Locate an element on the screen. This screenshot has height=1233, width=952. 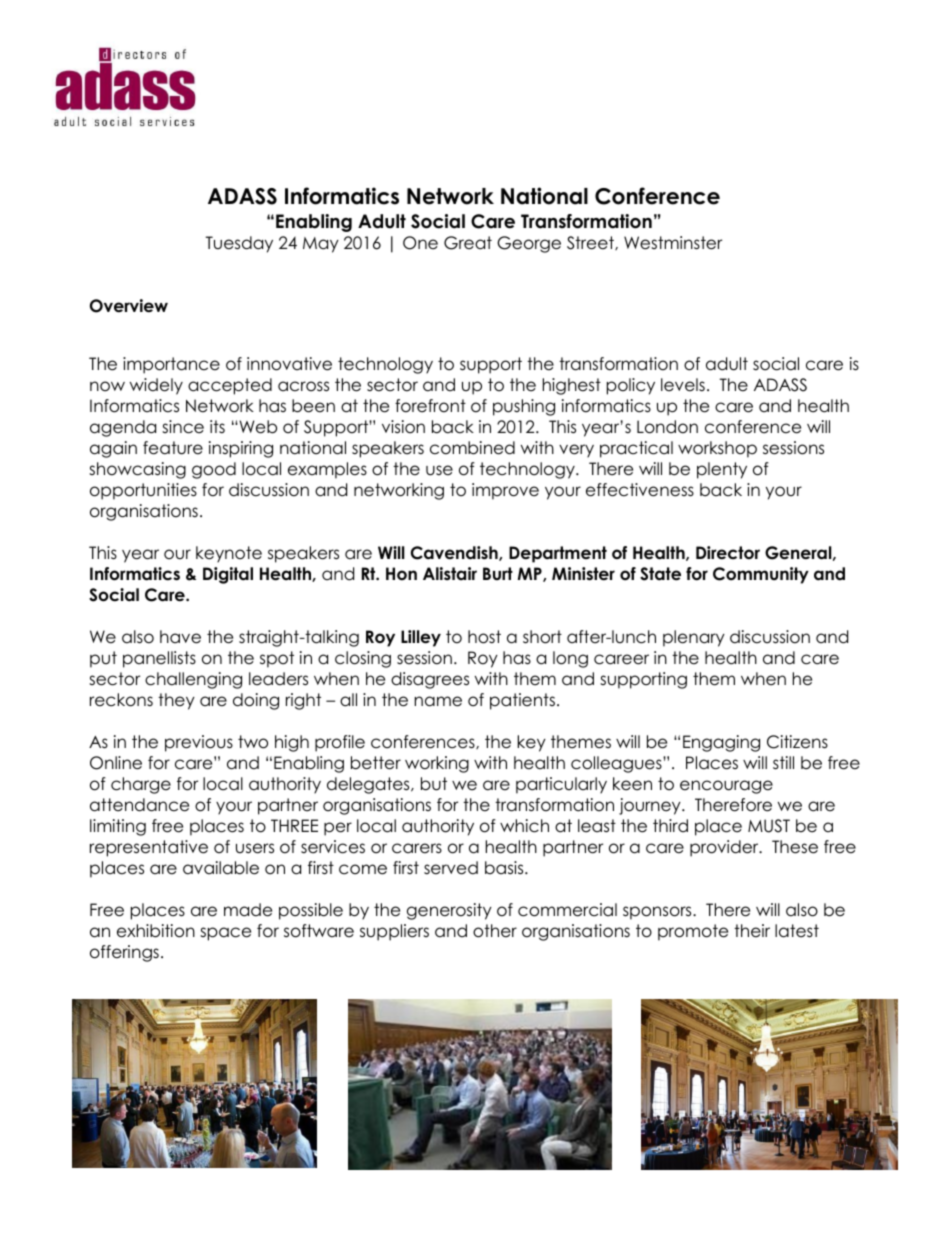
Digital is located at coordinates (228, 575).
